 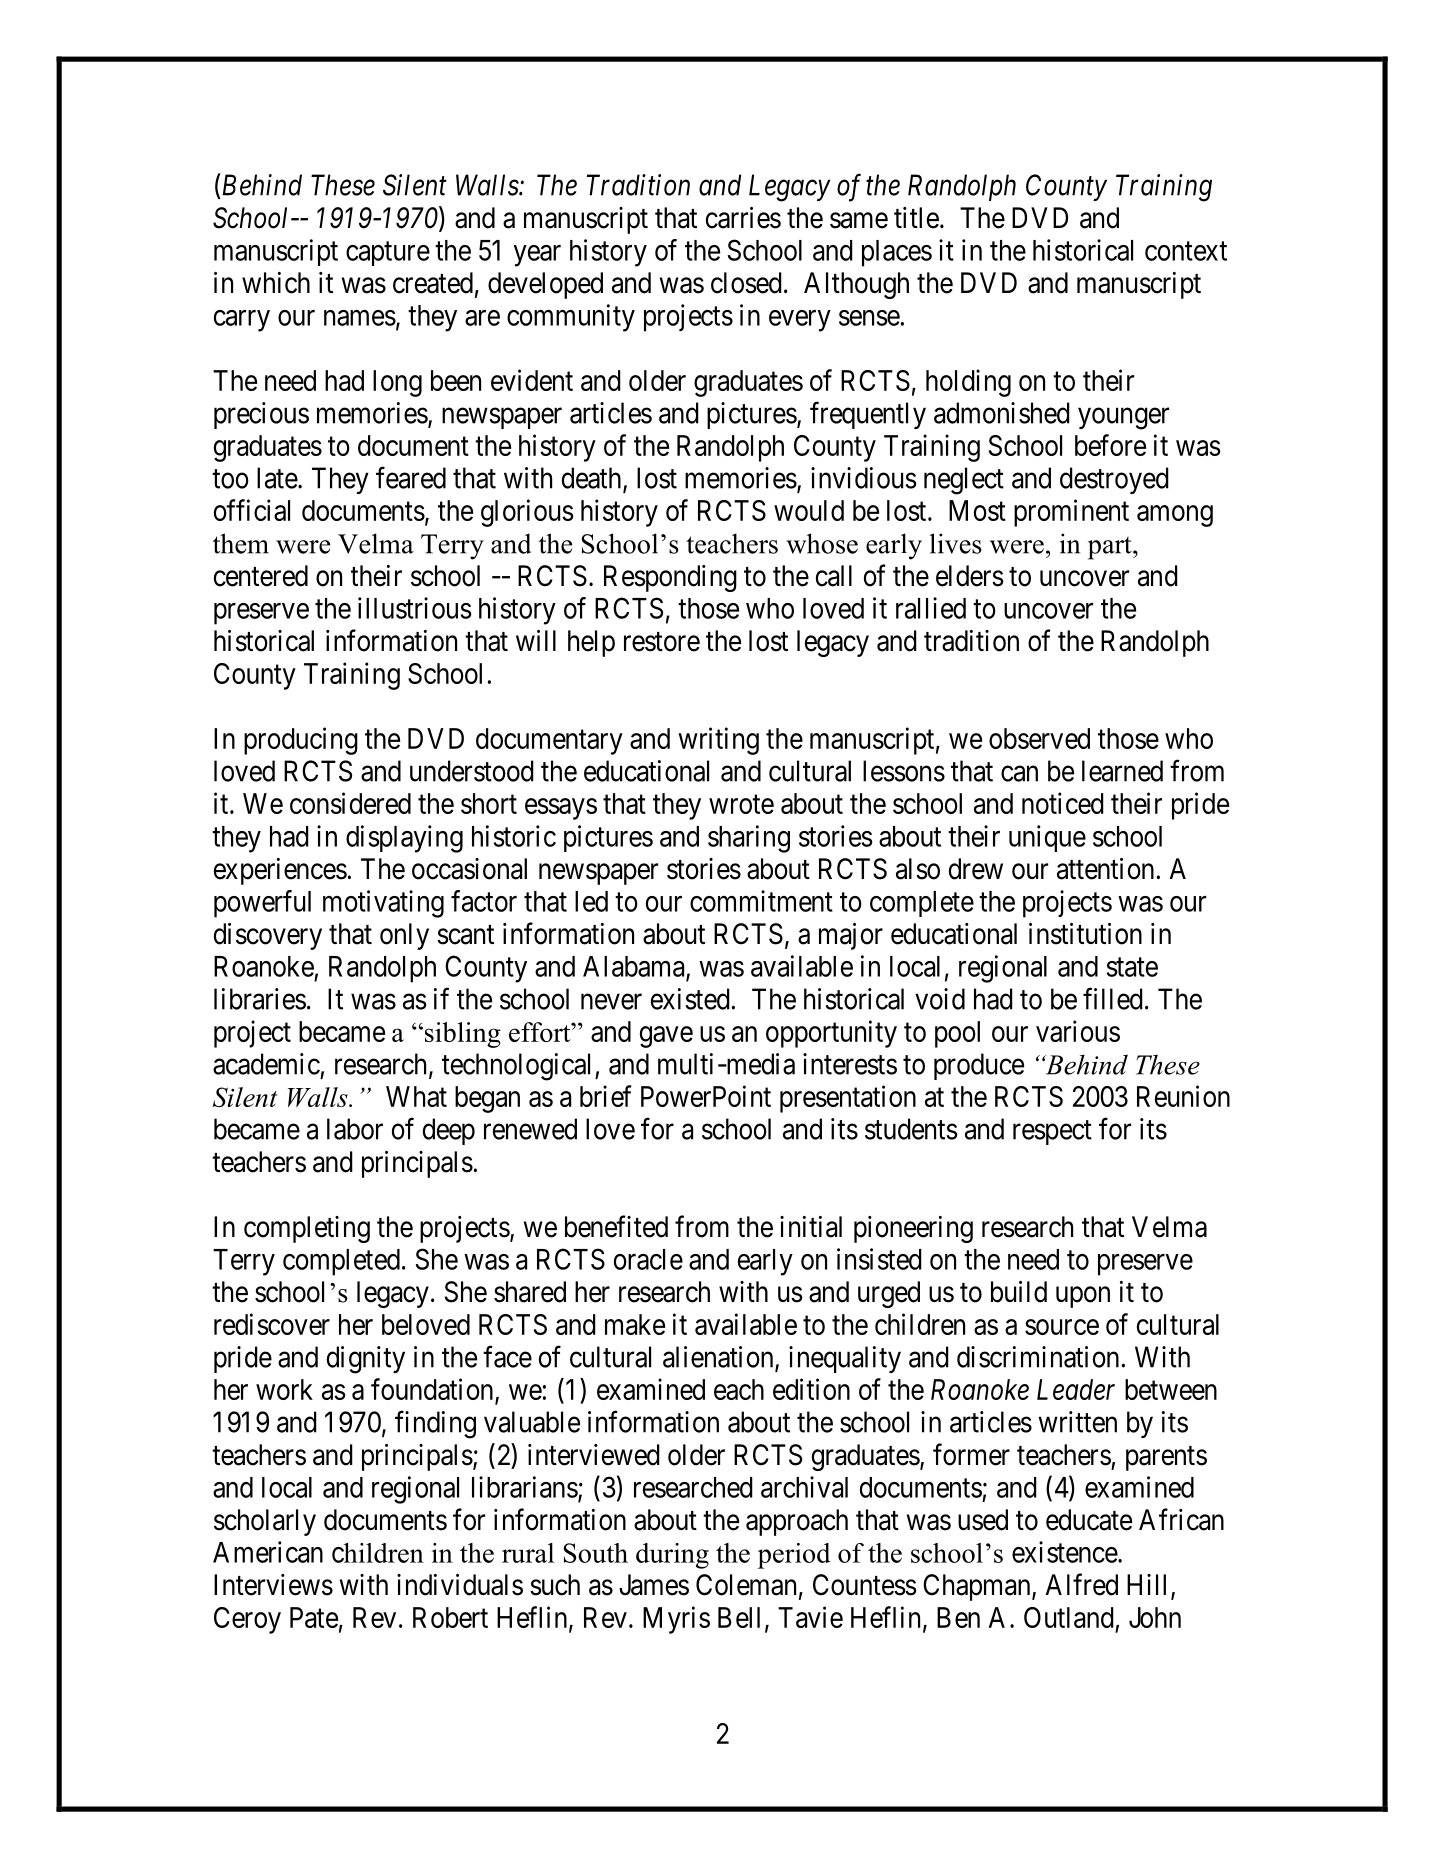 What do you see at coordinates (1063, 803) in the document?
I see `noticed` at bounding box center [1063, 803].
